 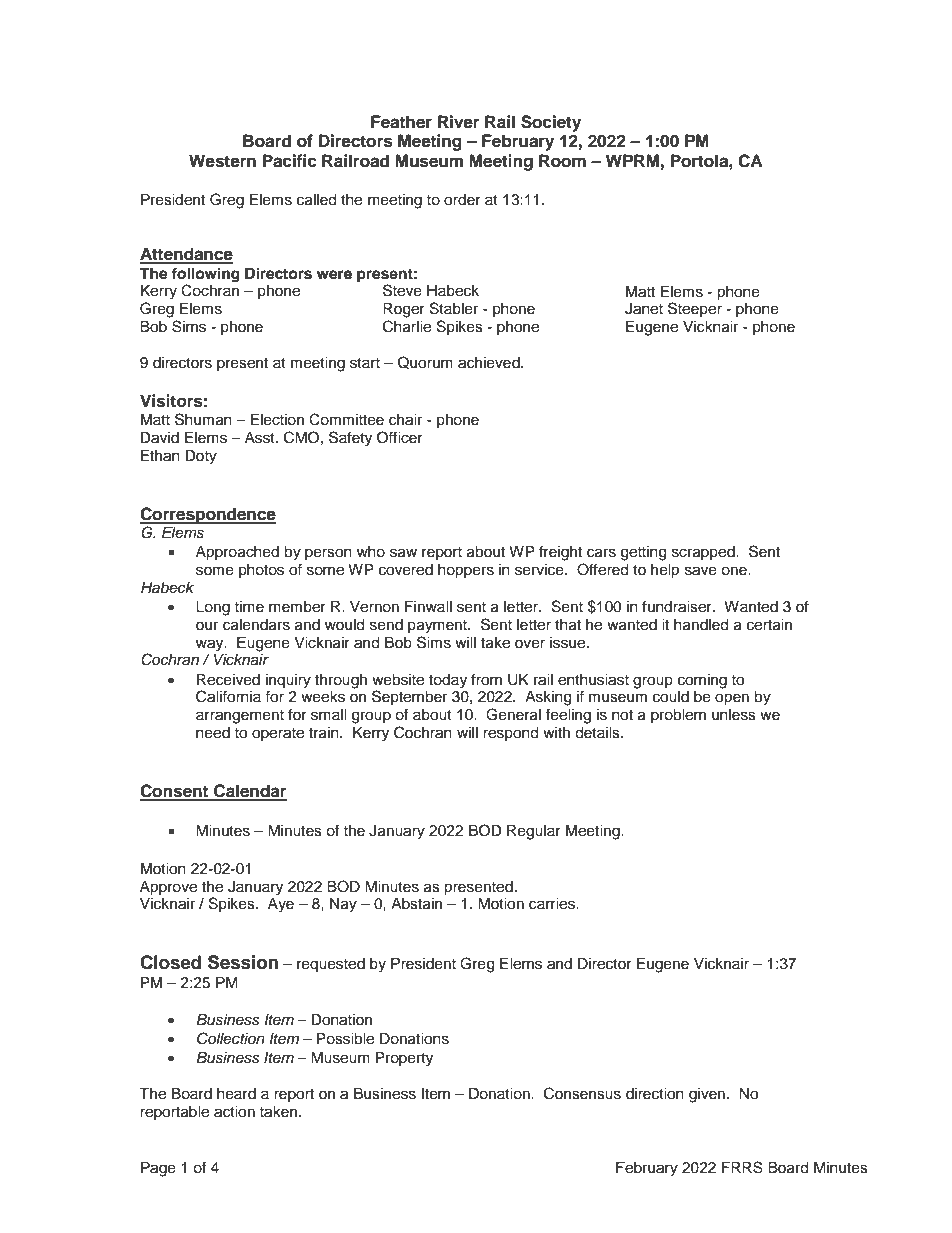 What do you see at coordinates (416, 904) in the screenshot?
I see `Abstain` at bounding box center [416, 904].
